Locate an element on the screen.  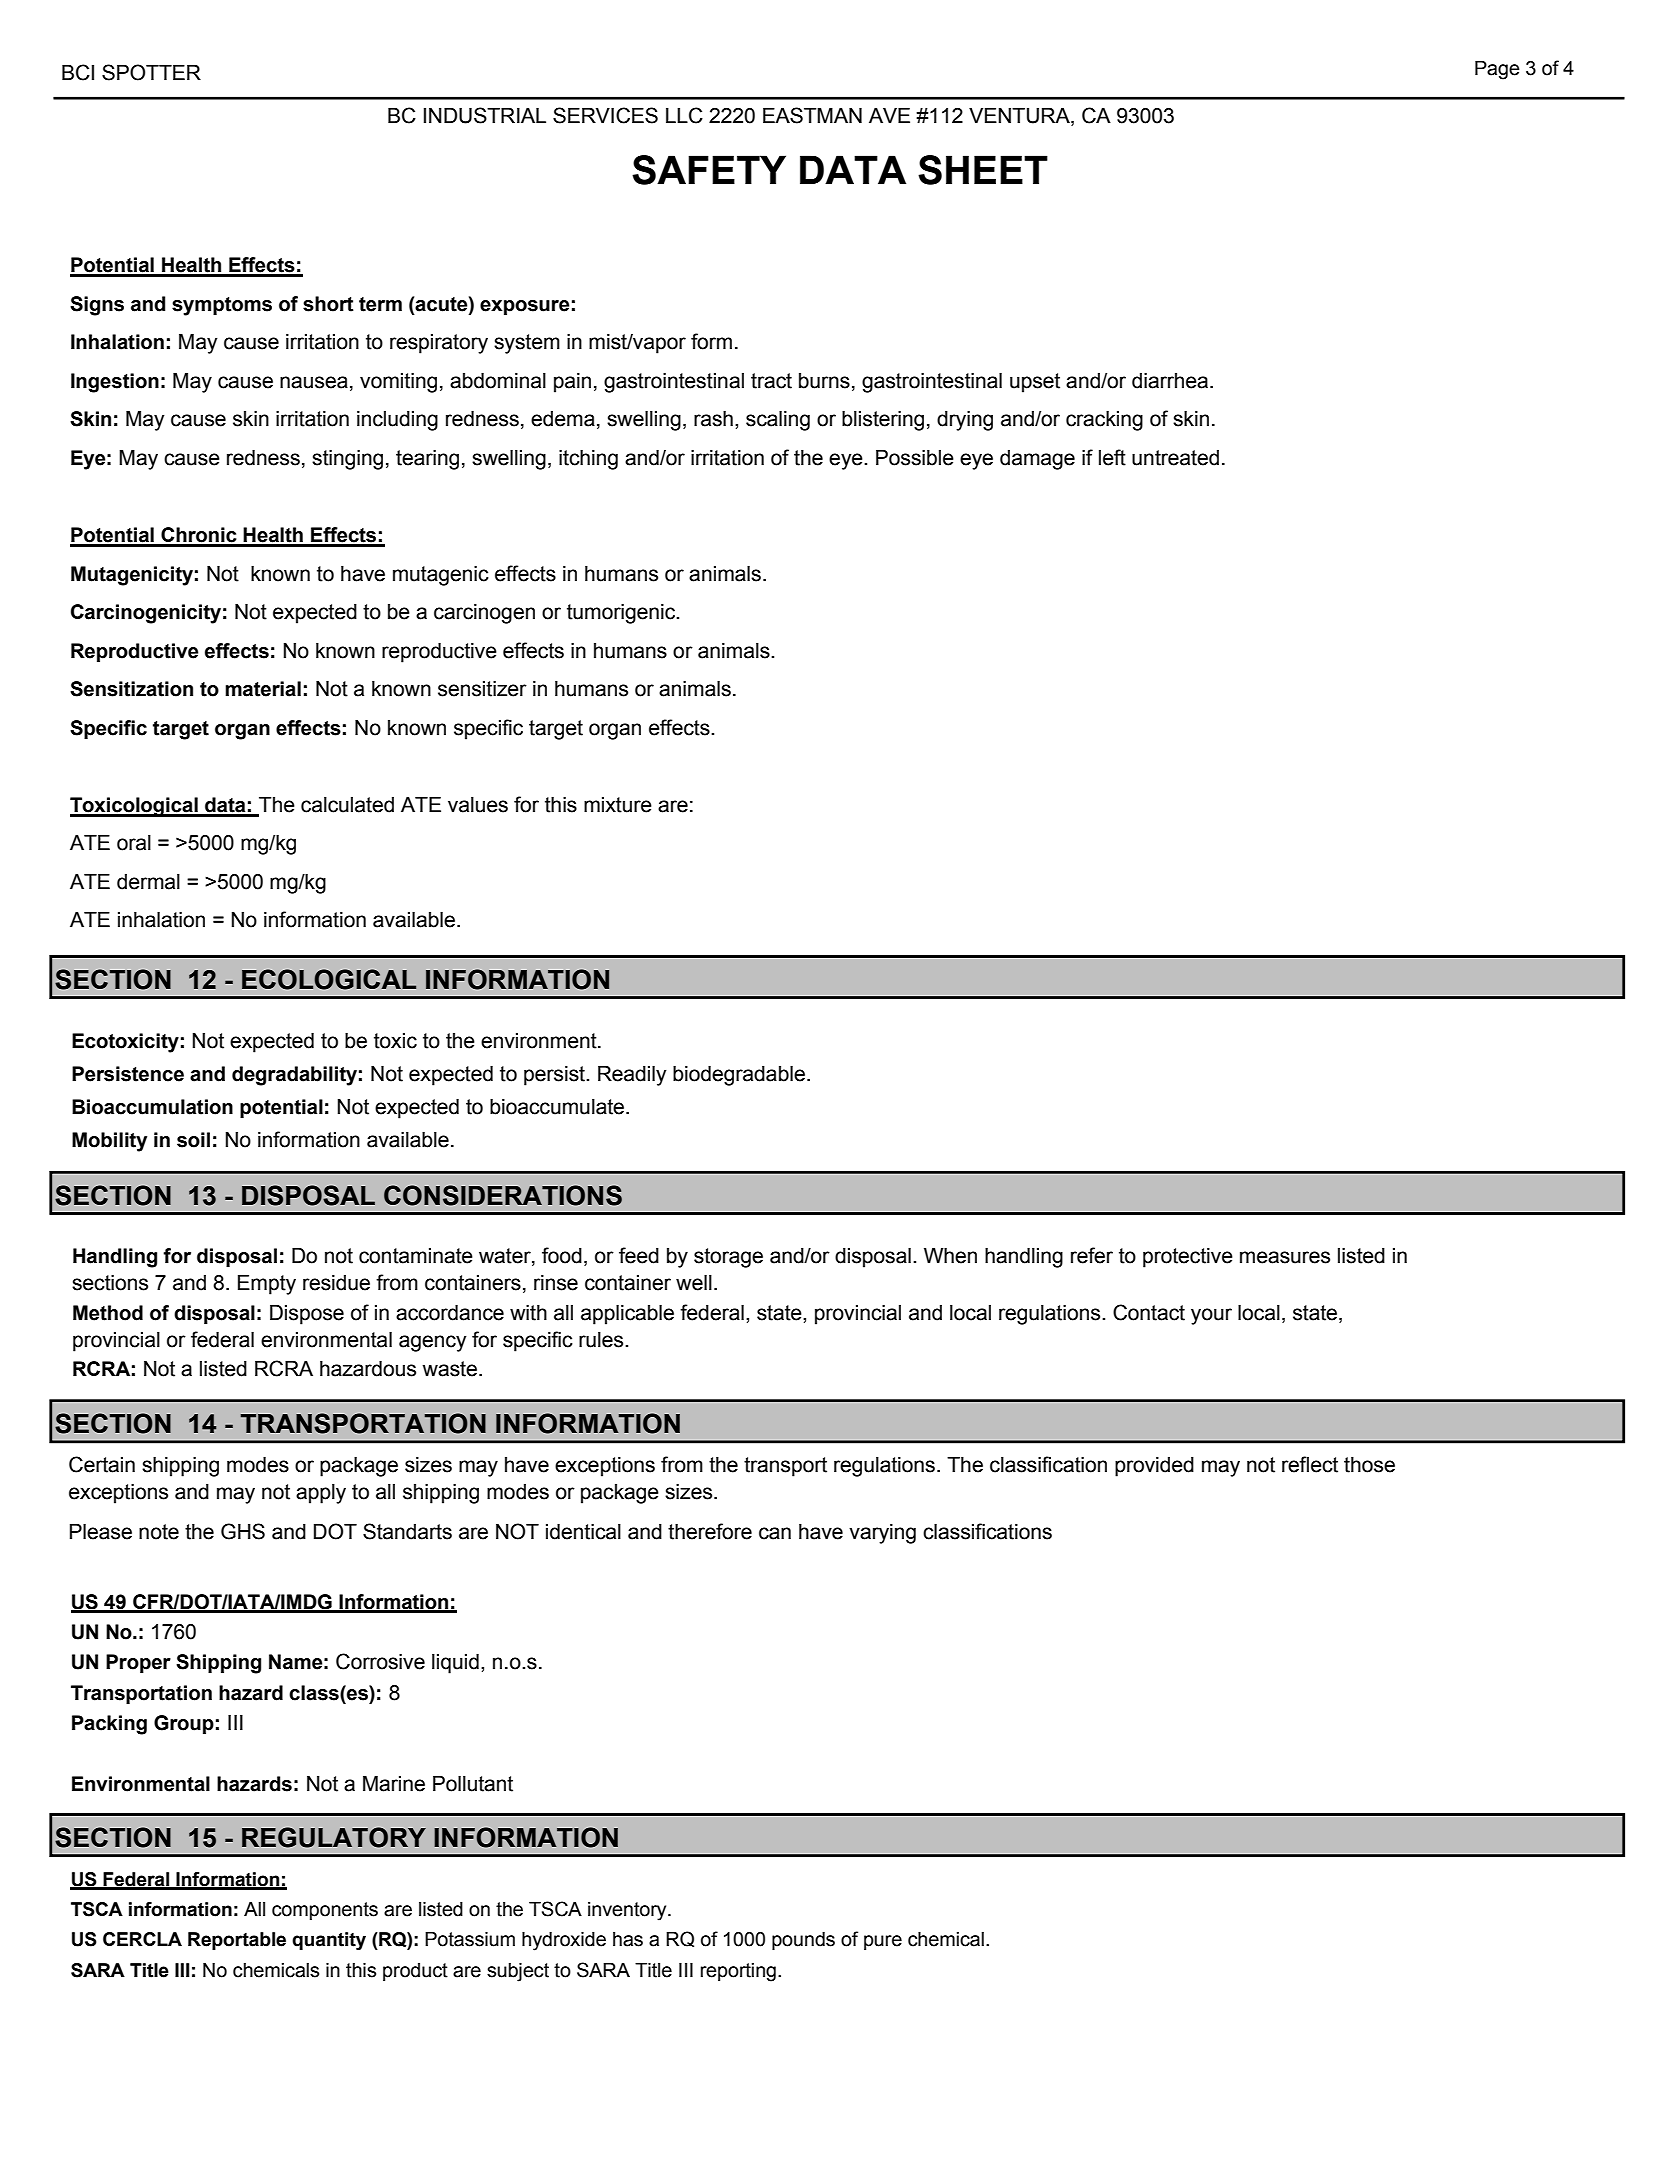
EASTMAN is located at coordinates (812, 115).
